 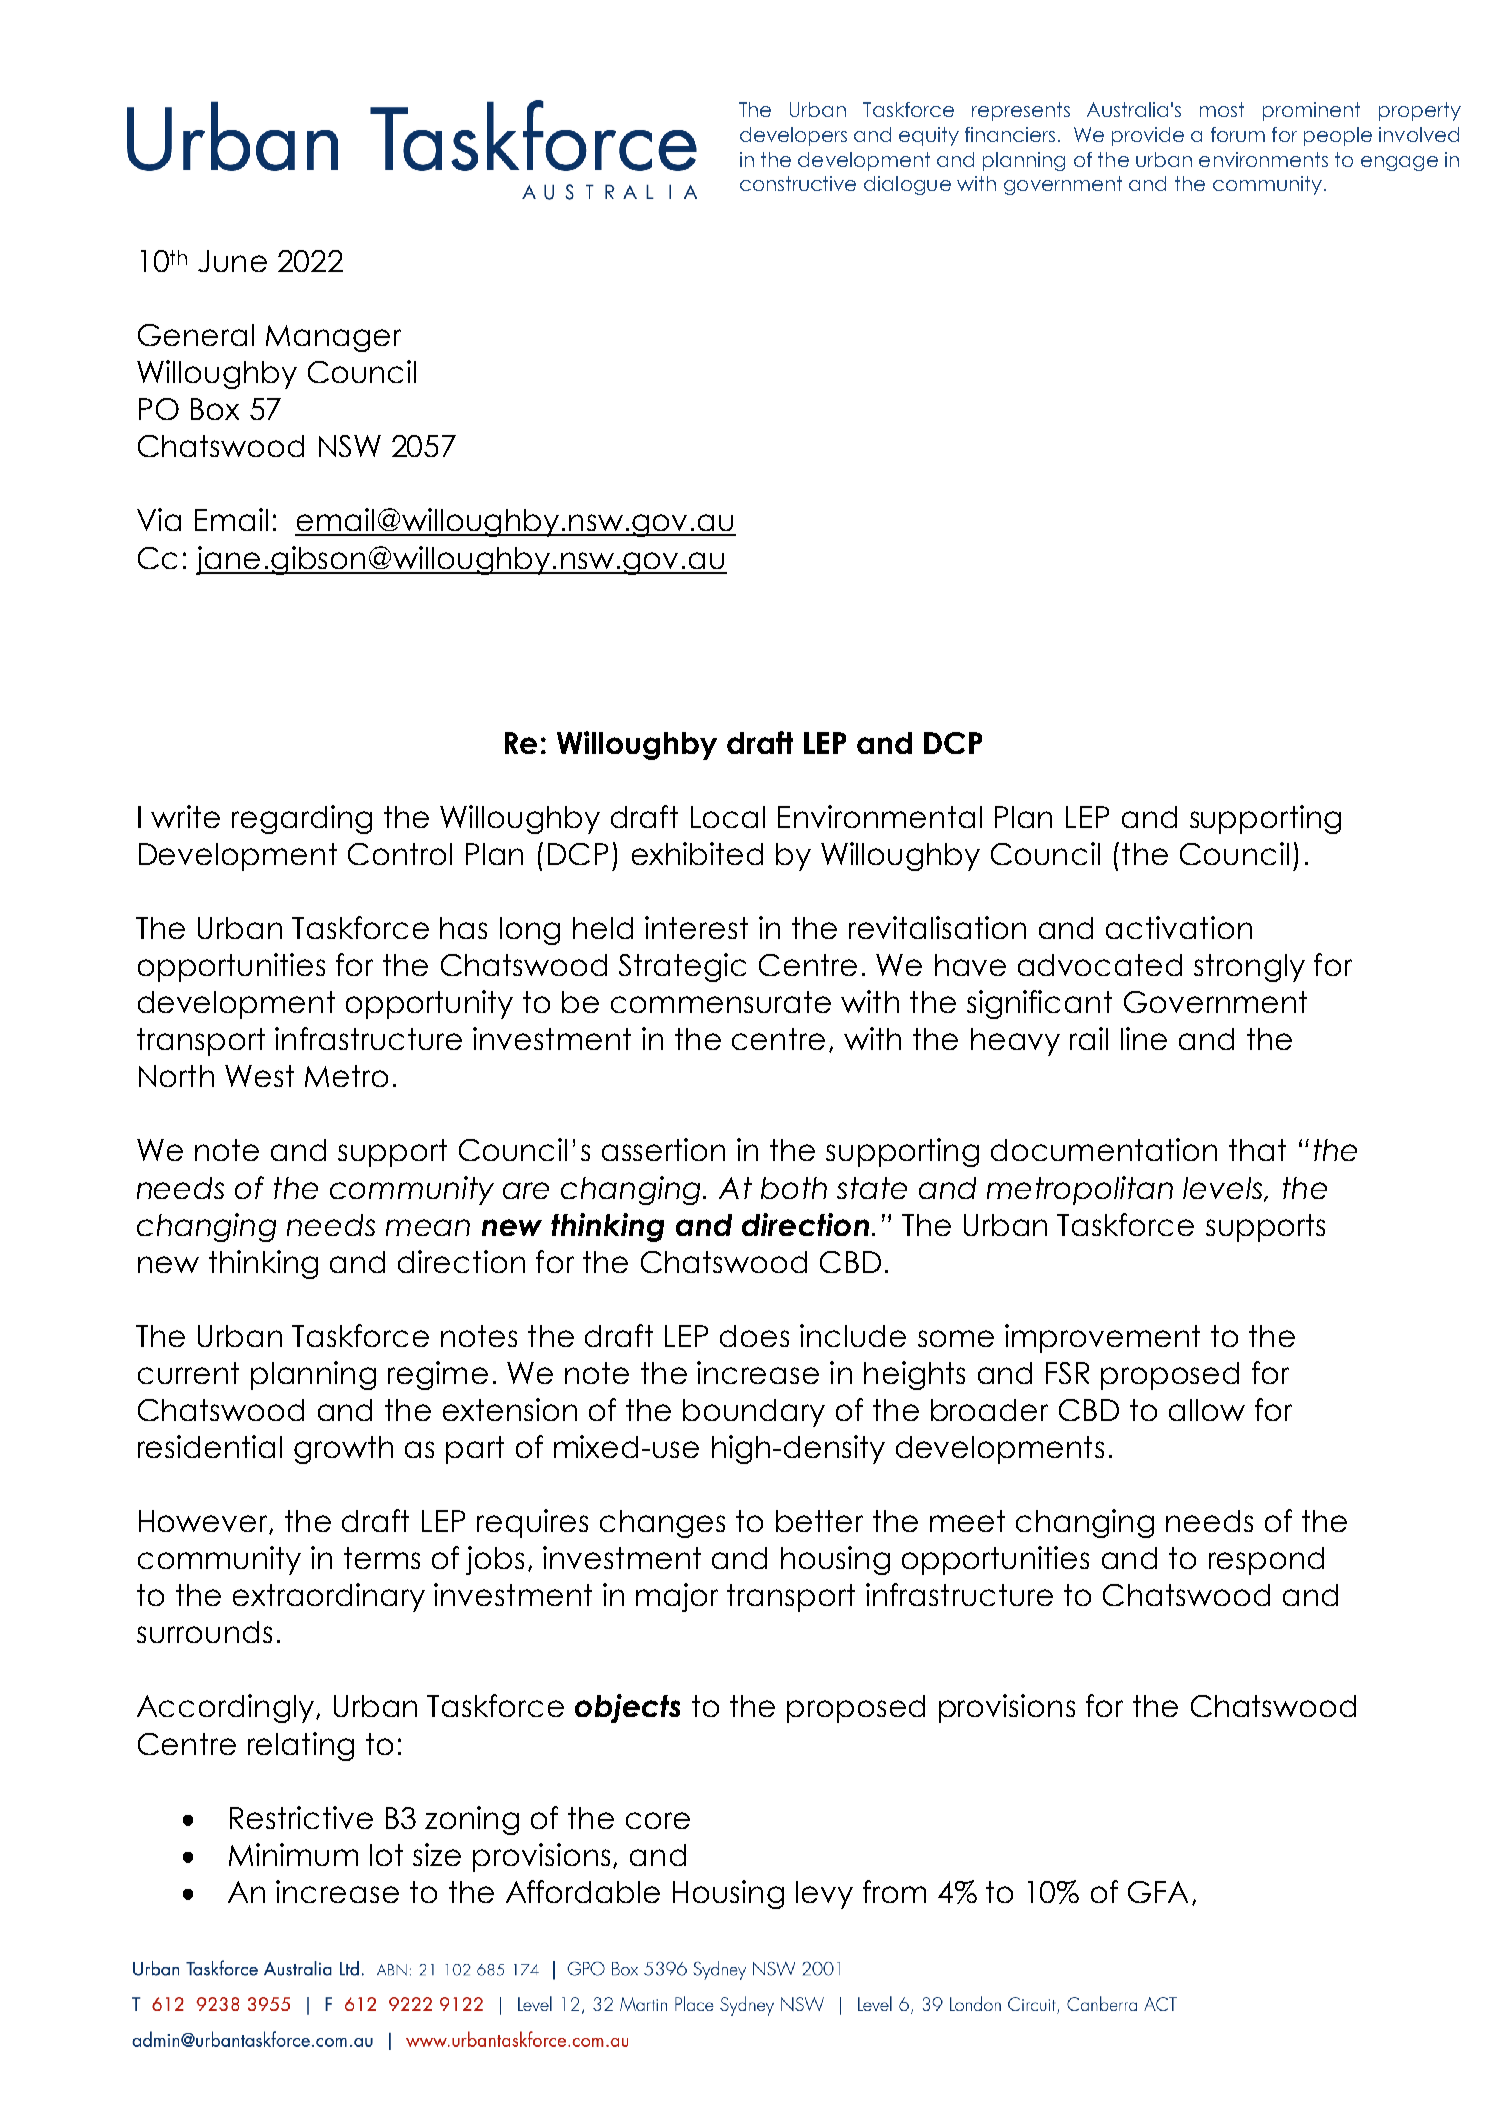 What do you see at coordinates (293, 1854) in the page?
I see `Minimum` at bounding box center [293, 1854].
